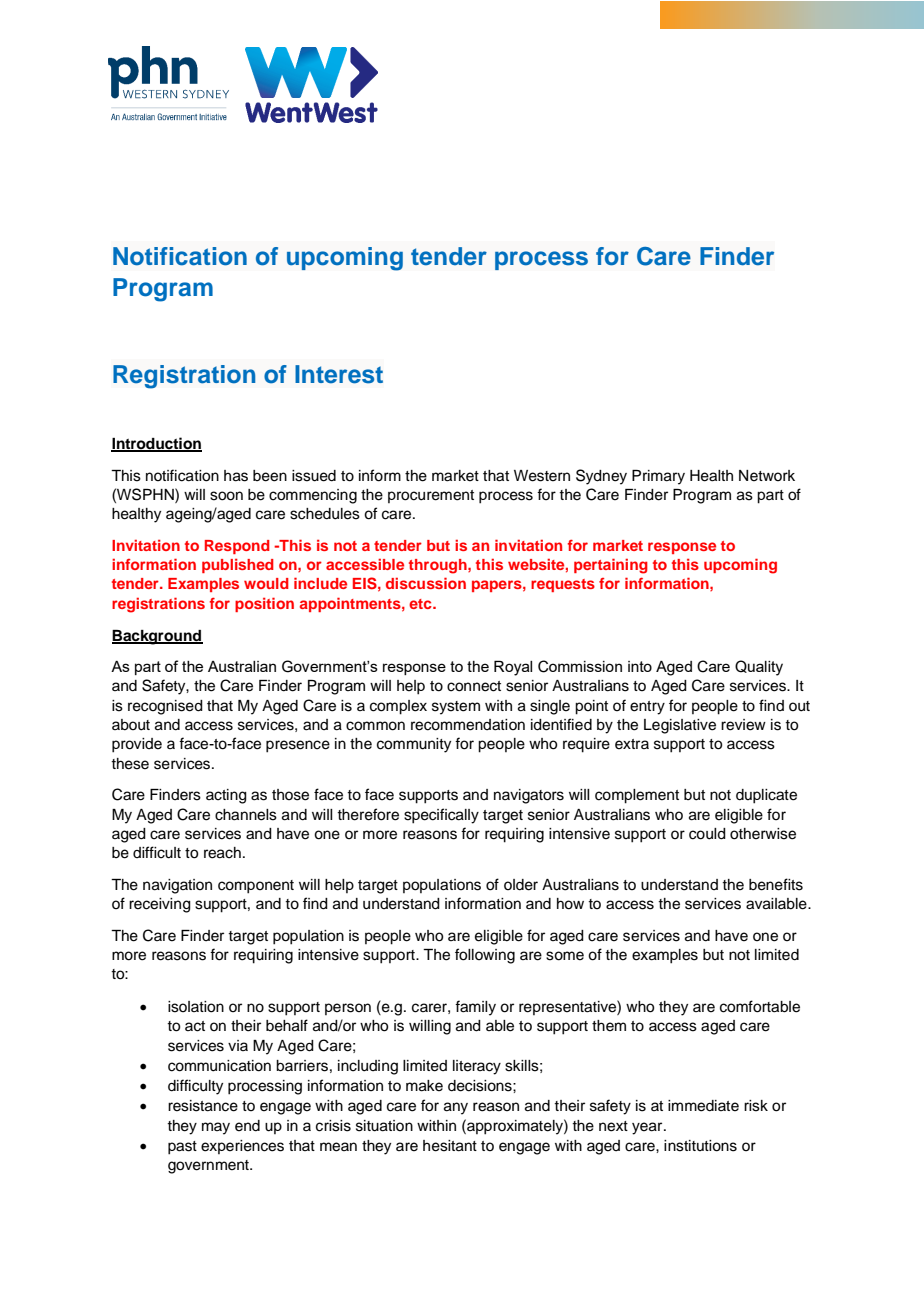  I want to click on Legislative, so click(680, 726).
